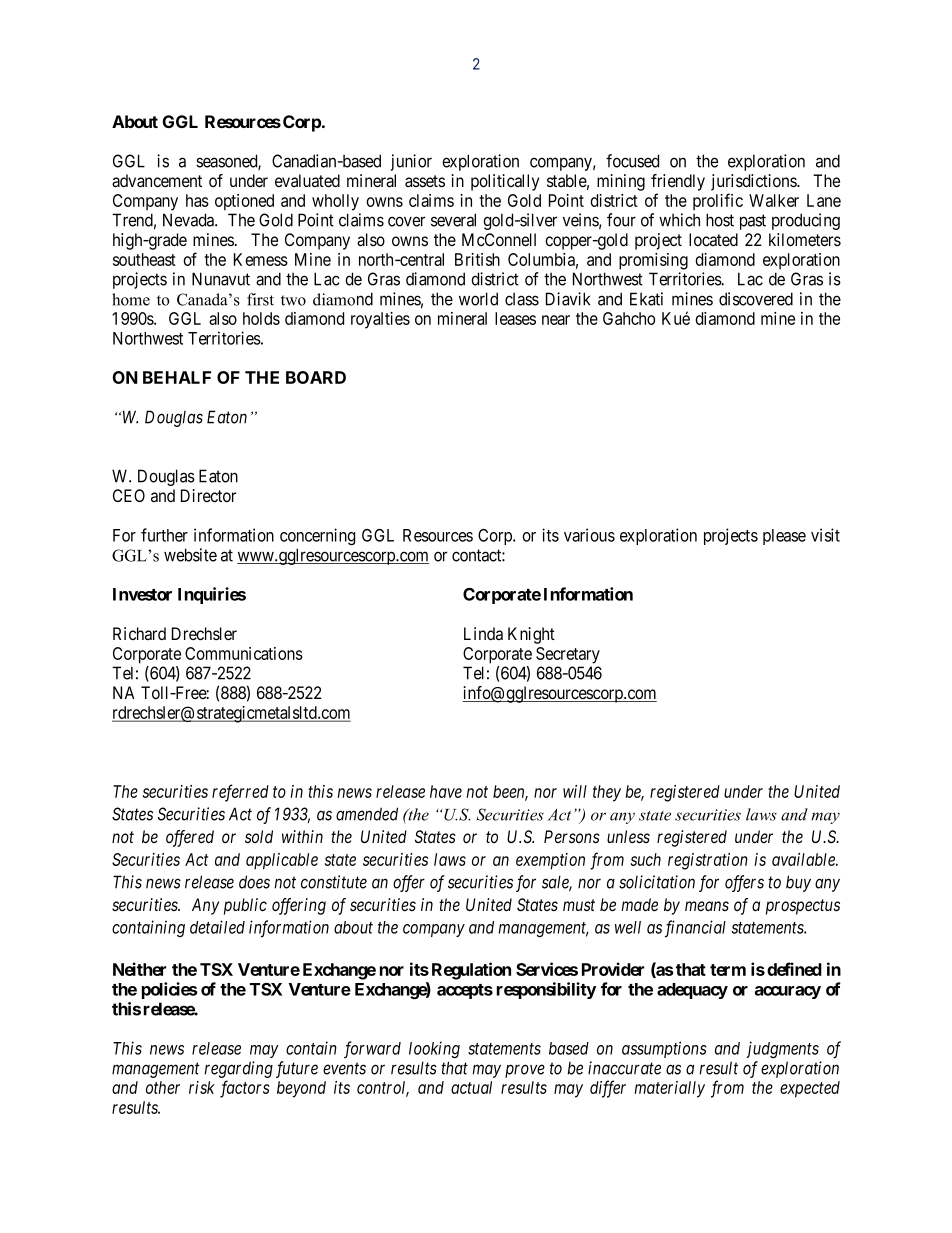  Describe the element at coordinates (784, 537) in the image. I see `please` at that location.
